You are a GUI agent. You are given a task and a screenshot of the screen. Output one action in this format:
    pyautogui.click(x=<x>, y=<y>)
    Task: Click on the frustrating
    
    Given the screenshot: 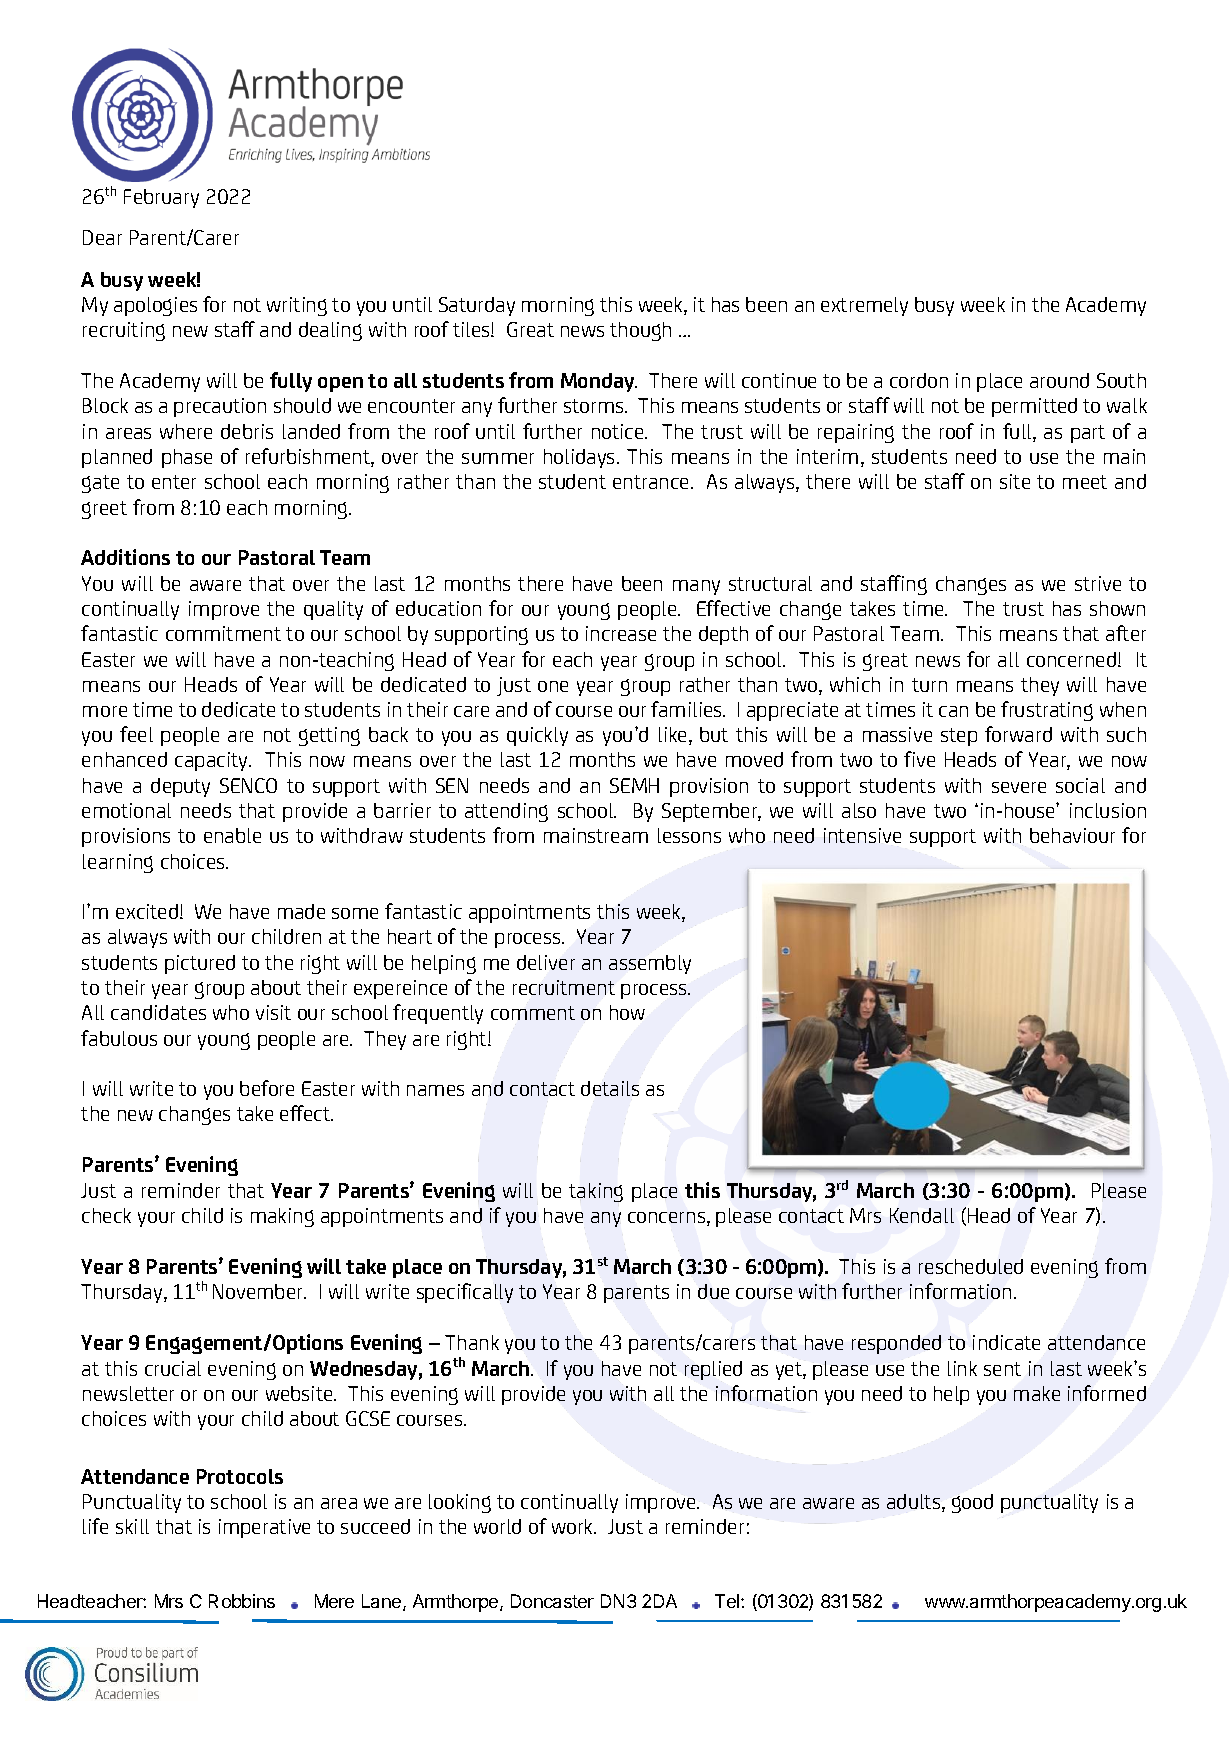 What is the action you would take?
    pyautogui.click(x=1047, y=711)
